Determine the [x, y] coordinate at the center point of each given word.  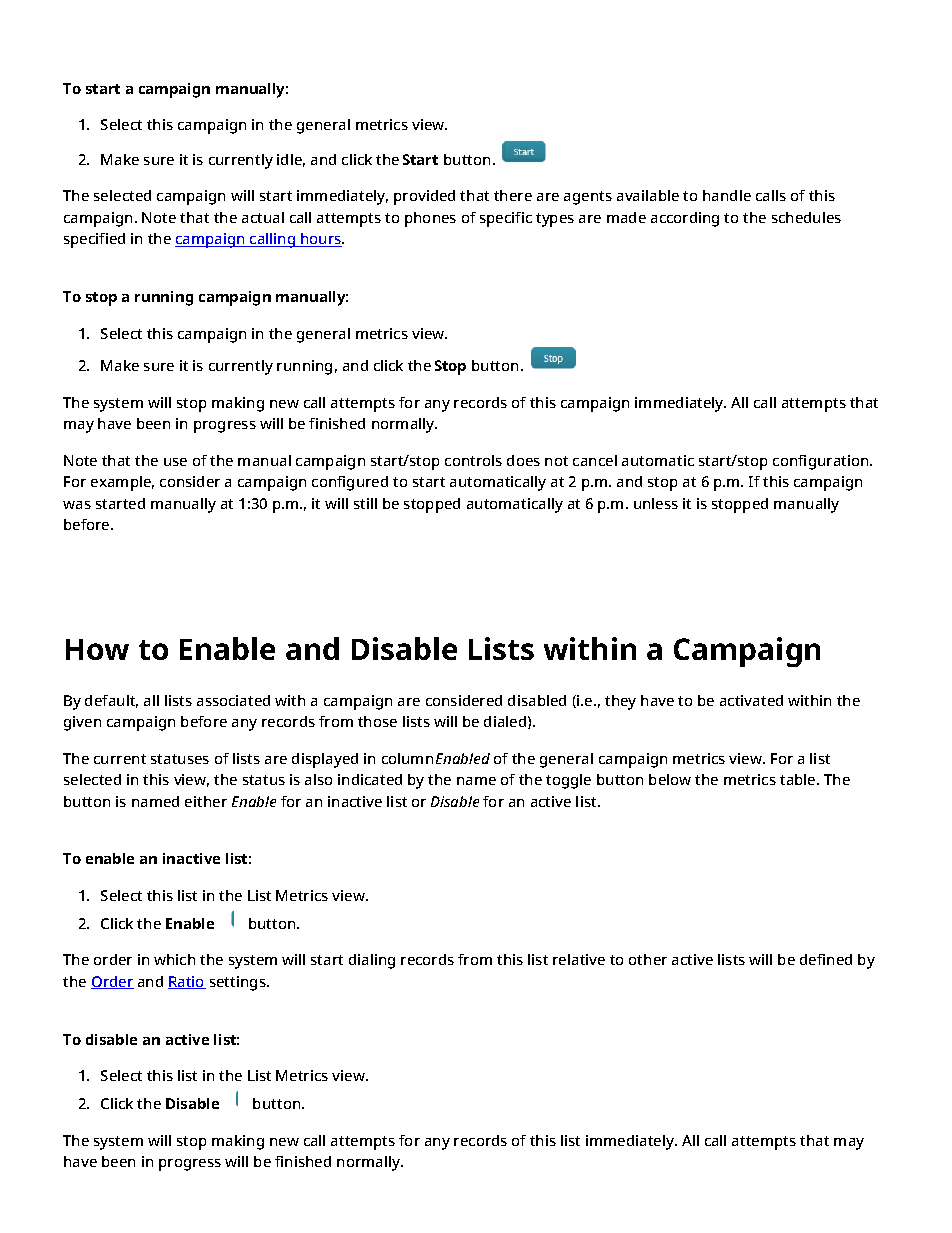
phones [430, 219]
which [174, 959]
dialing [372, 961]
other [648, 959]
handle [727, 195]
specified [94, 240]
